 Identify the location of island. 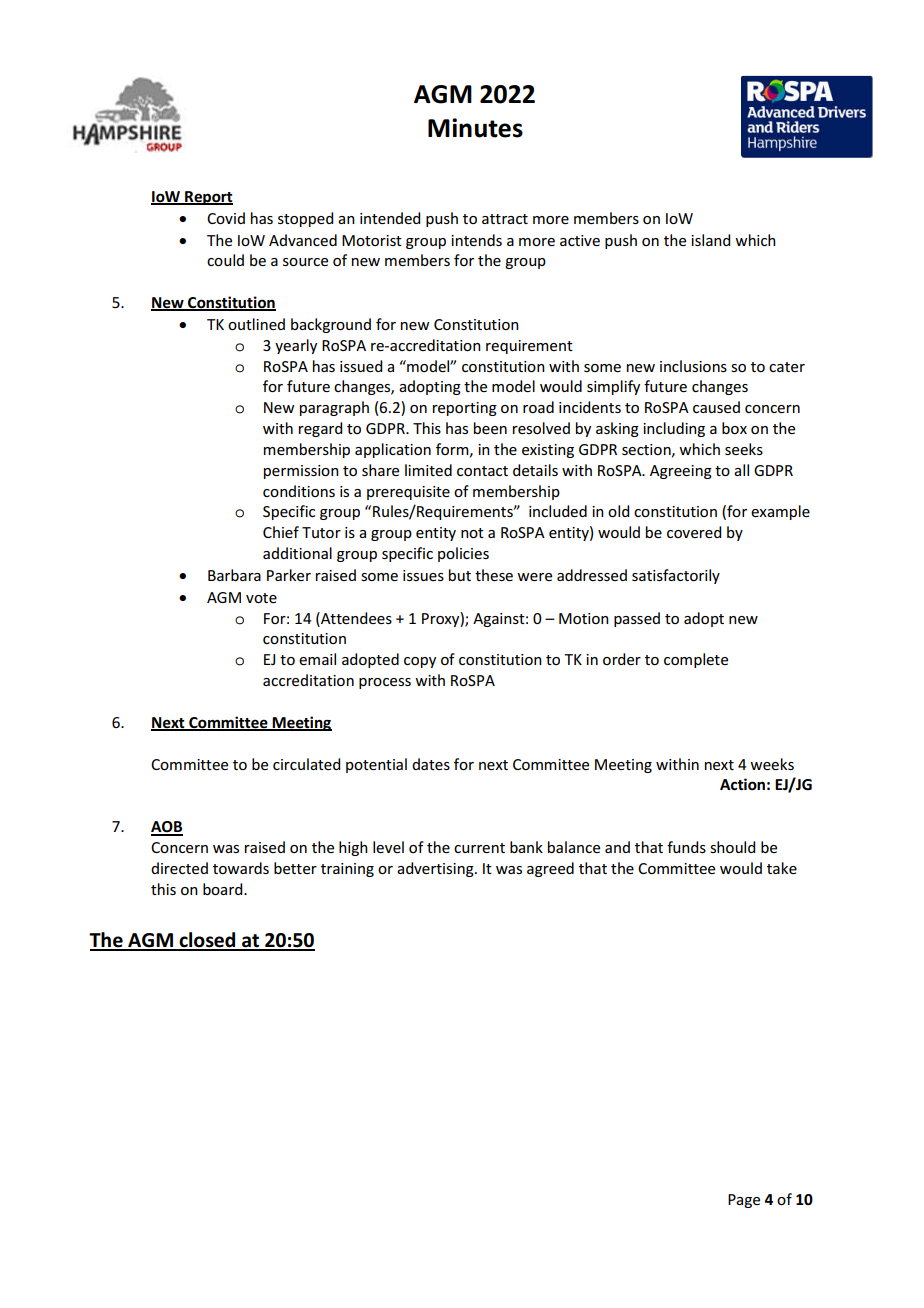
(710, 240).
